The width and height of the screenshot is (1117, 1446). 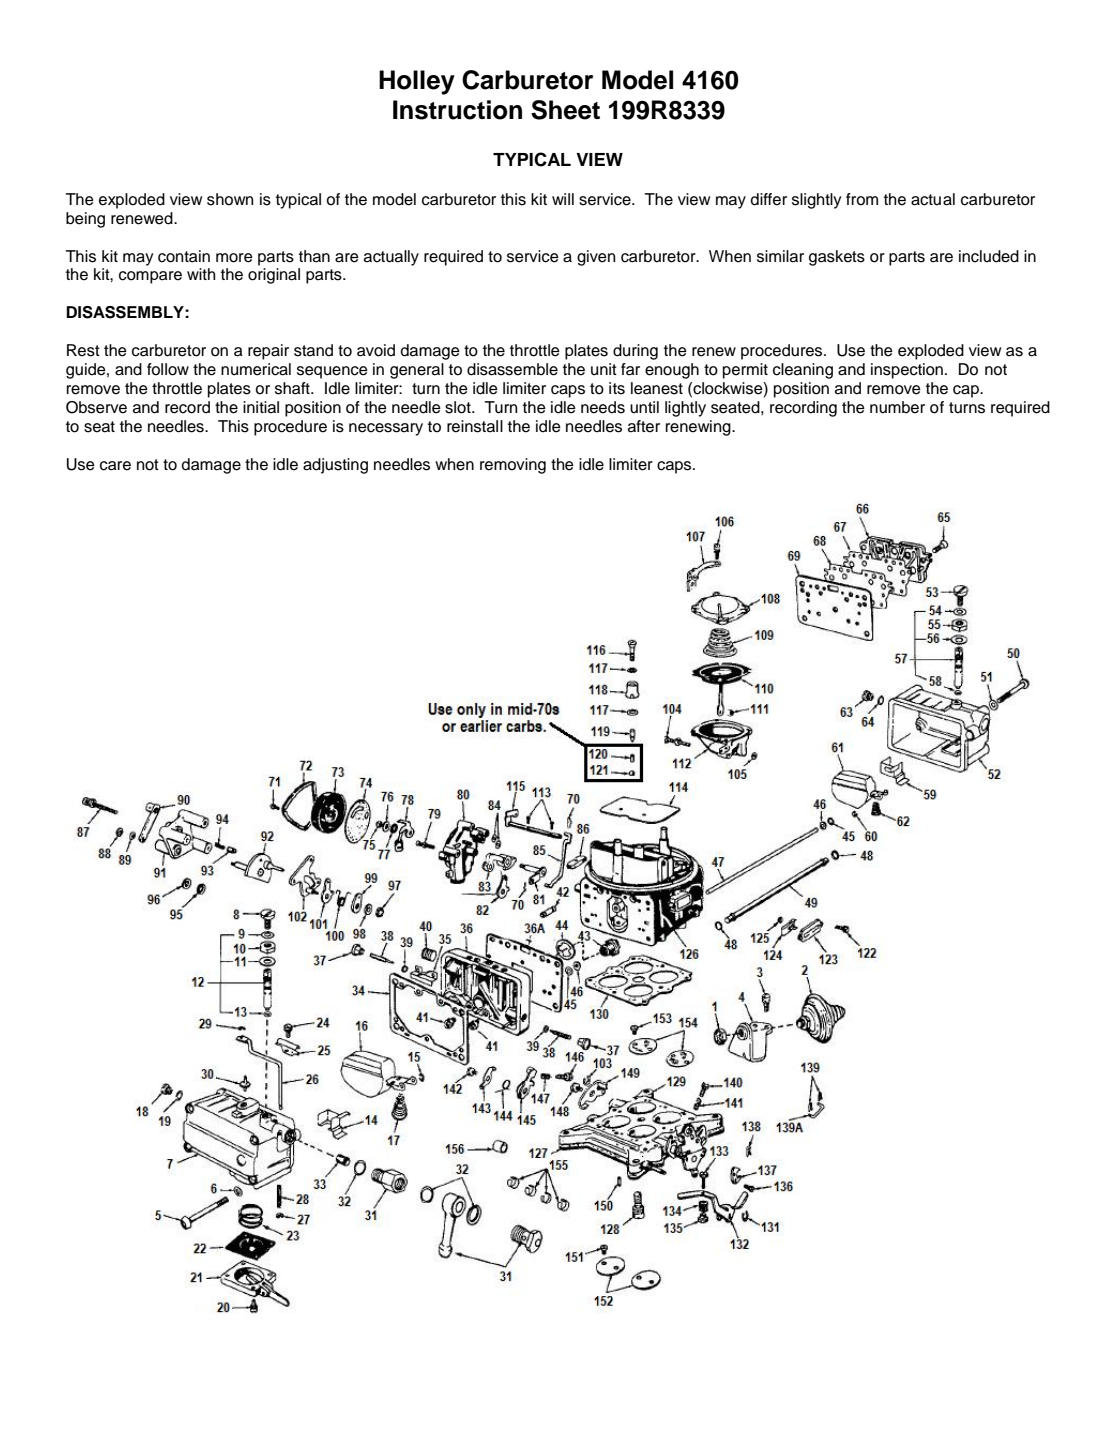 What do you see at coordinates (862, 199) in the screenshot?
I see `from` at bounding box center [862, 199].
